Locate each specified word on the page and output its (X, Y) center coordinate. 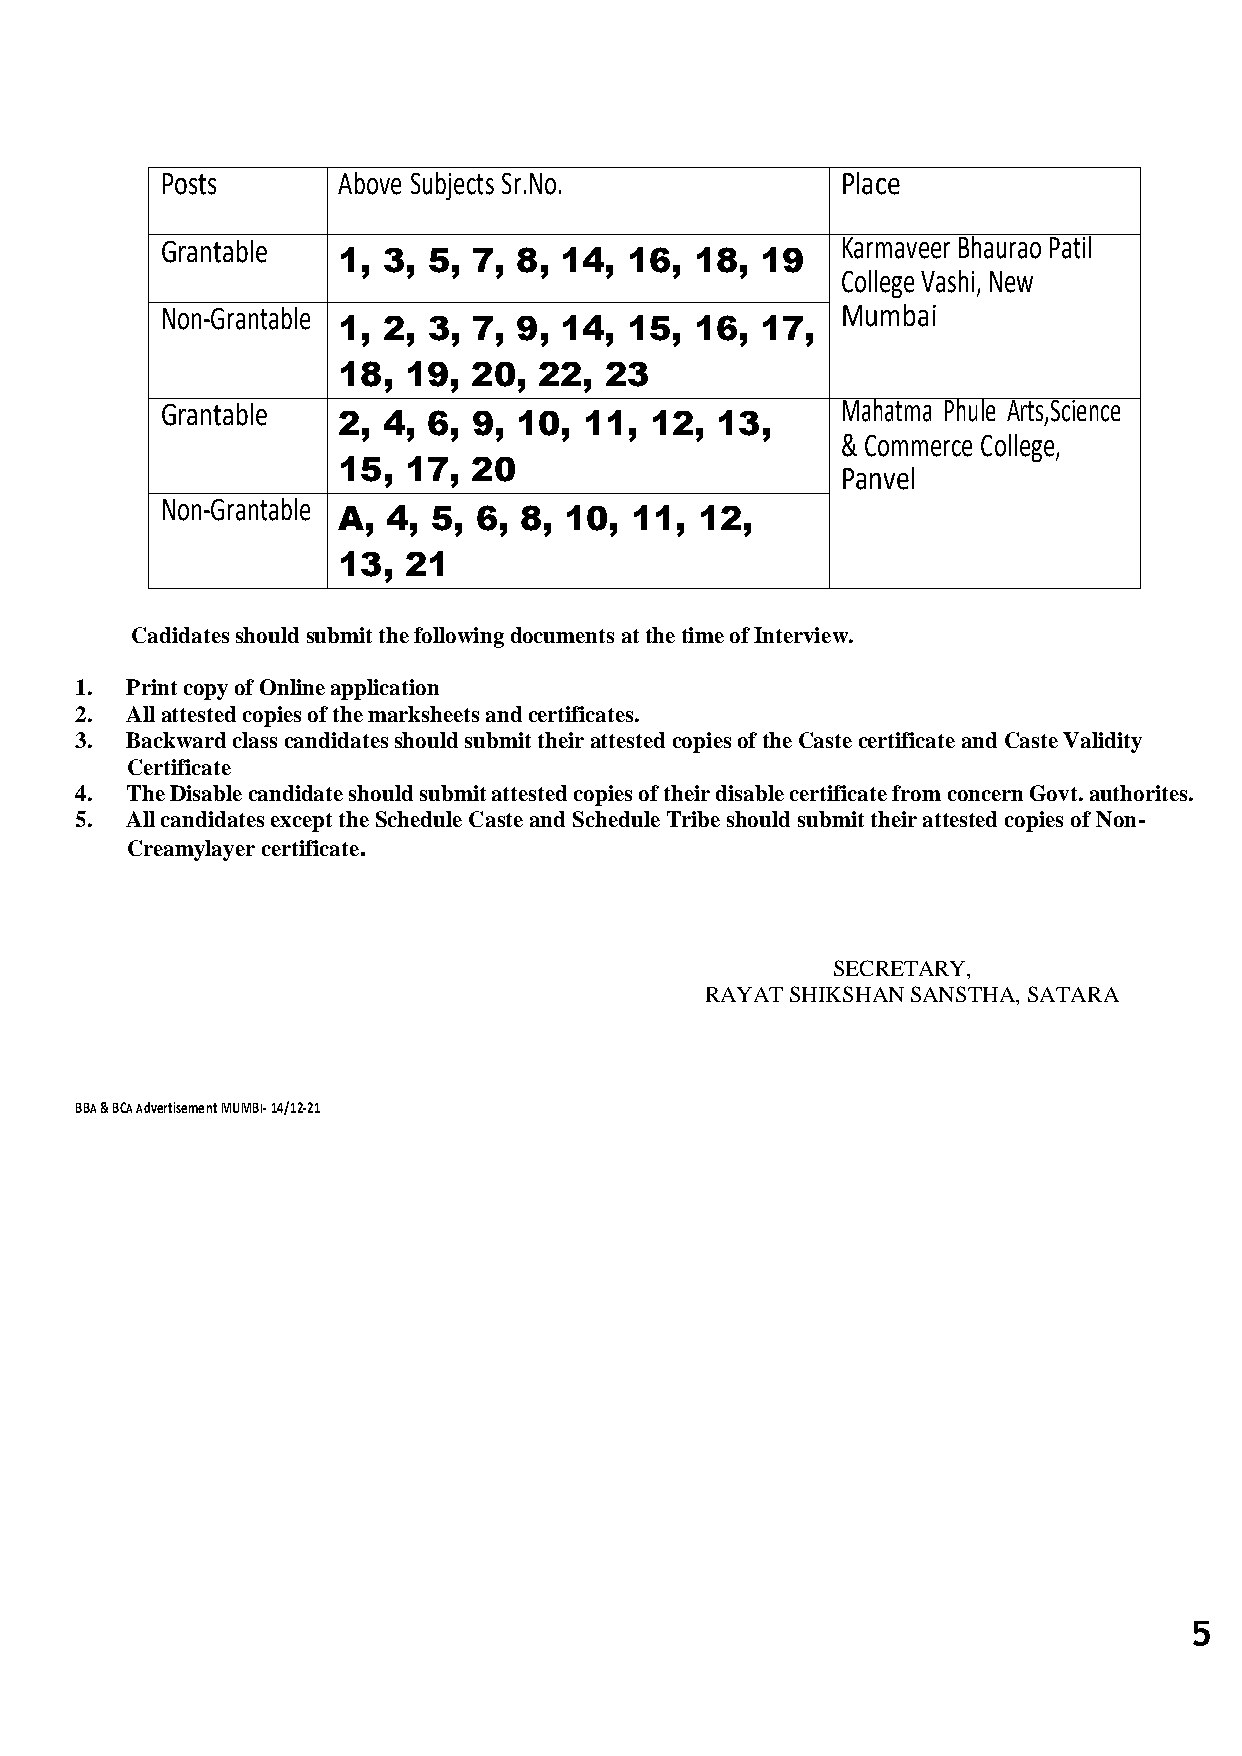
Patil (1070, 246)
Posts (189, 184)
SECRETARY (901, 968)
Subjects (452, 186)
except (301, 822)
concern (985, 795)
